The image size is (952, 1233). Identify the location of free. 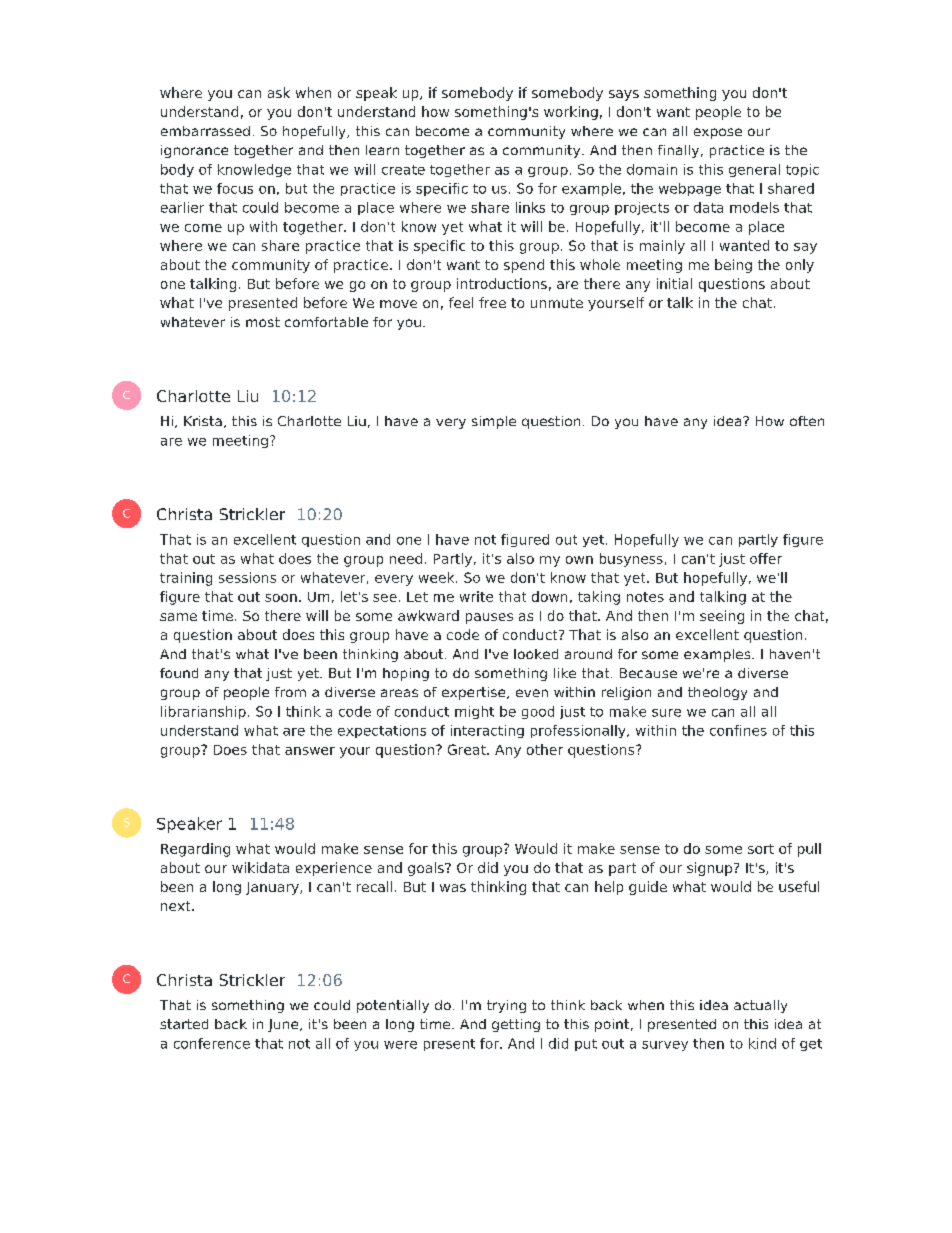
(492, 302).
